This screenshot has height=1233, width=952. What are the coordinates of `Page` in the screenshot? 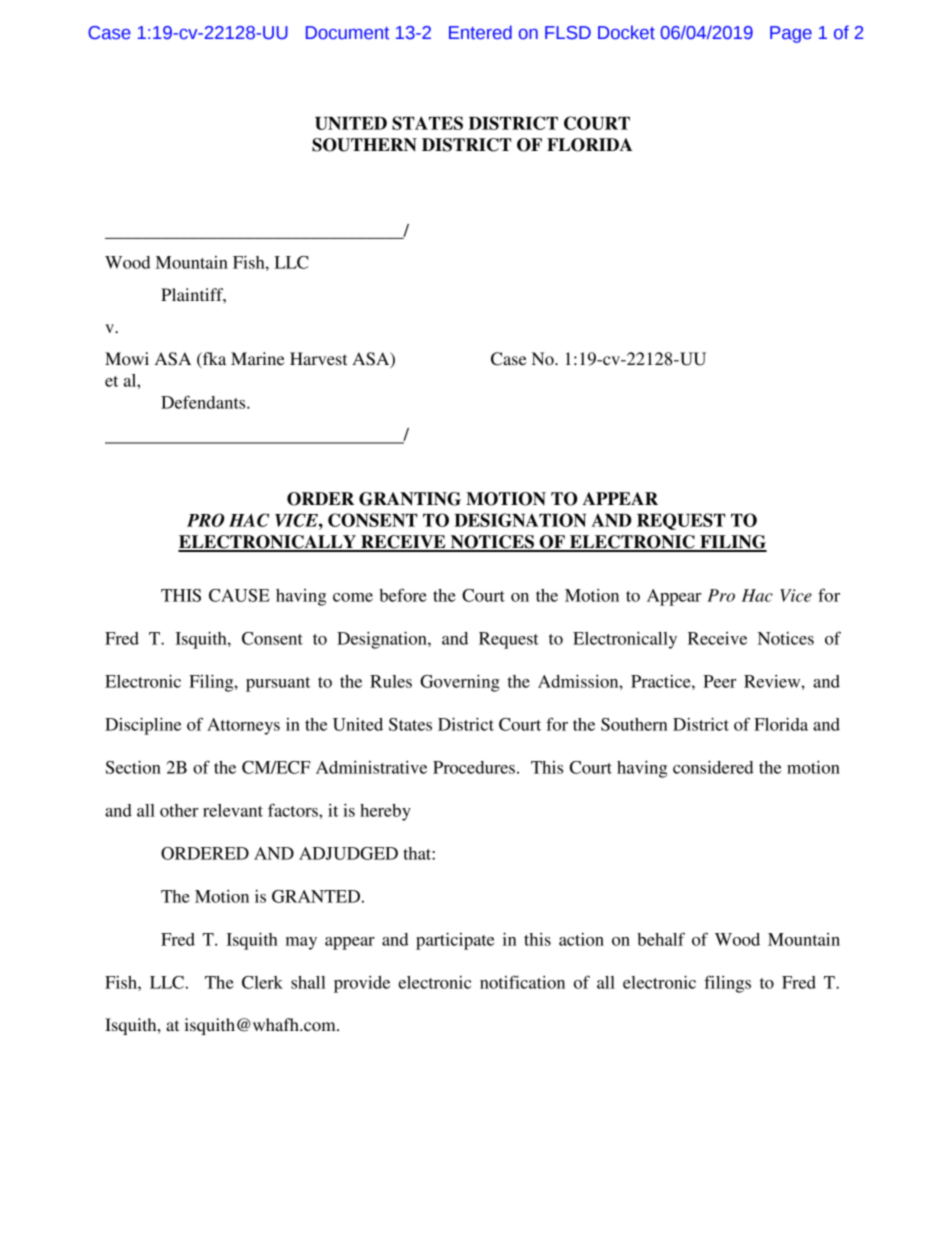 It's located at (791, 34).
